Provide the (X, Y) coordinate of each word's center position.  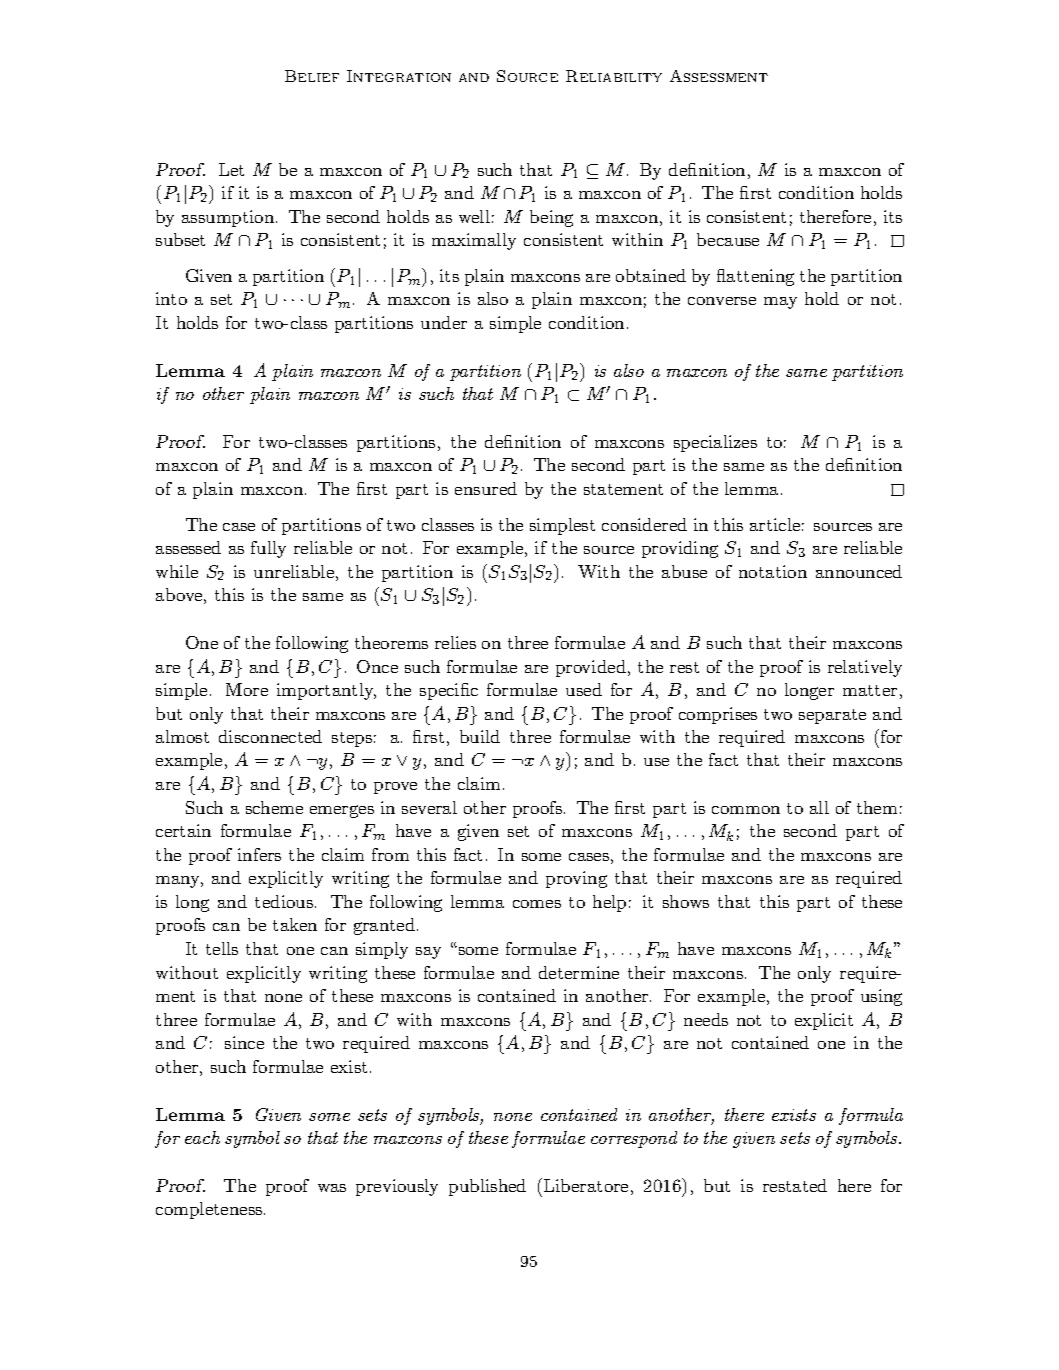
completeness (210, 1210)
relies (455, 642)
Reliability (614, 76)
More (247, 689)
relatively (865, 668)
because (728, 239)
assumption (229, 218)
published (487, 1187)
